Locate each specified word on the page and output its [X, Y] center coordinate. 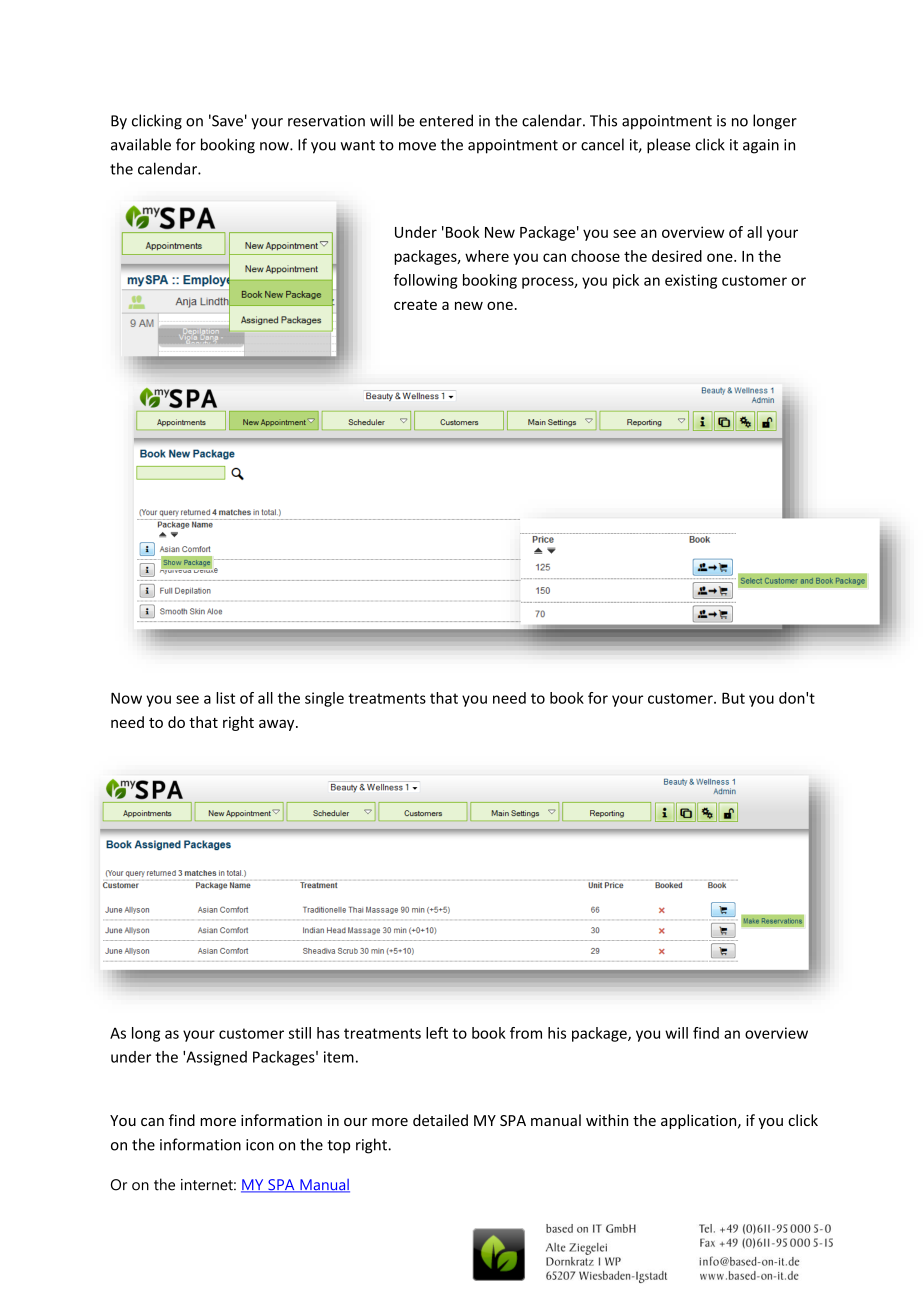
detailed [440, 1120]
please [668, 146]
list [225, 698]
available [141, 144]
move [417, 146]
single [324, 699]
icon [260, 1145]
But [733, 698]
